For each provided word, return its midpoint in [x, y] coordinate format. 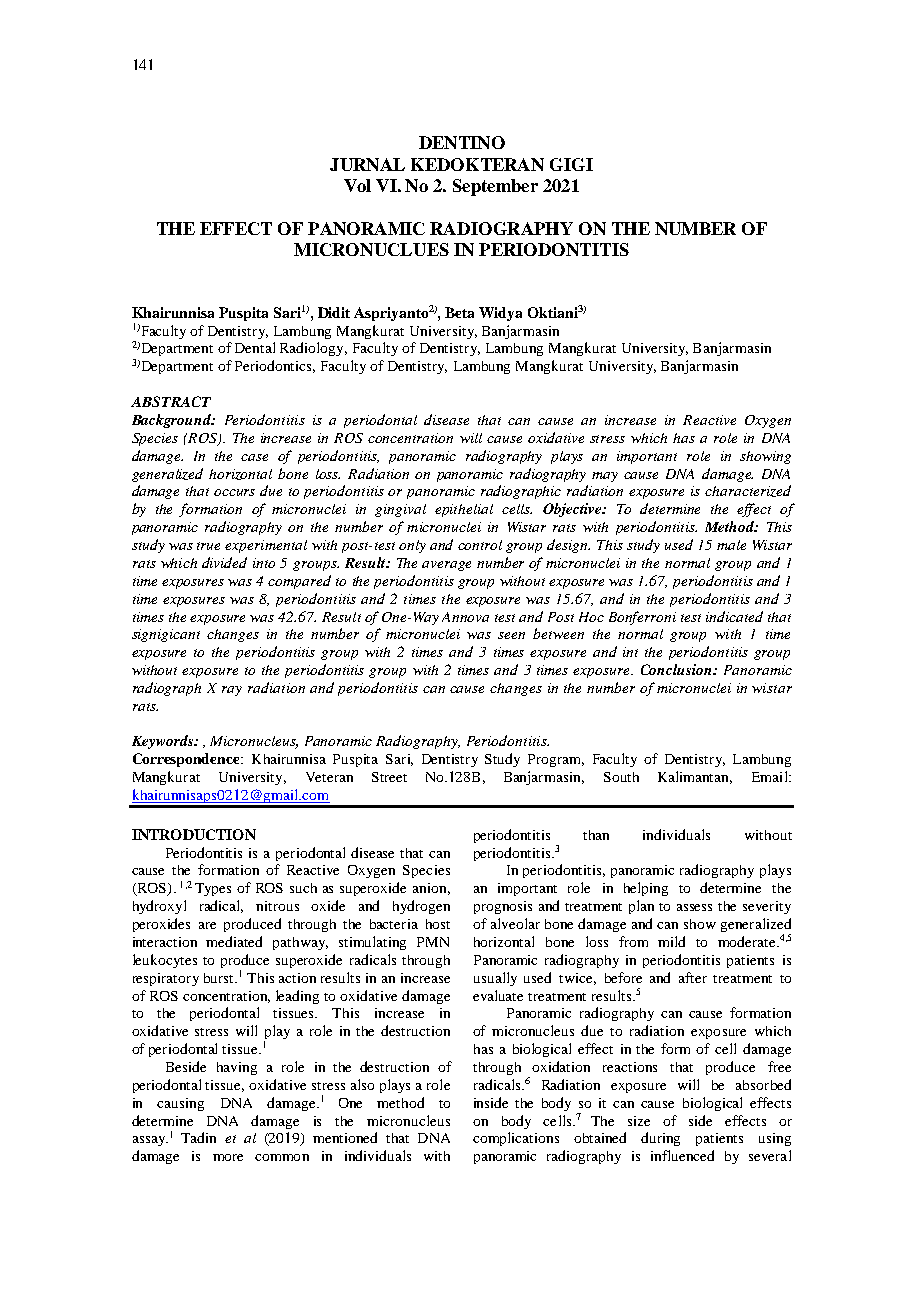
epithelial [464, 510]
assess [694, 907]
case [254, 457]
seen [511, 635]
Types [213, 889]
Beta [459, 312]
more [228, 1157]
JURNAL [367, 164]
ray [232, 691]
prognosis [503, 907]
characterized [748, 491]
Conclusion [677, 669]
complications [516, 1139]
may [605, 477]
